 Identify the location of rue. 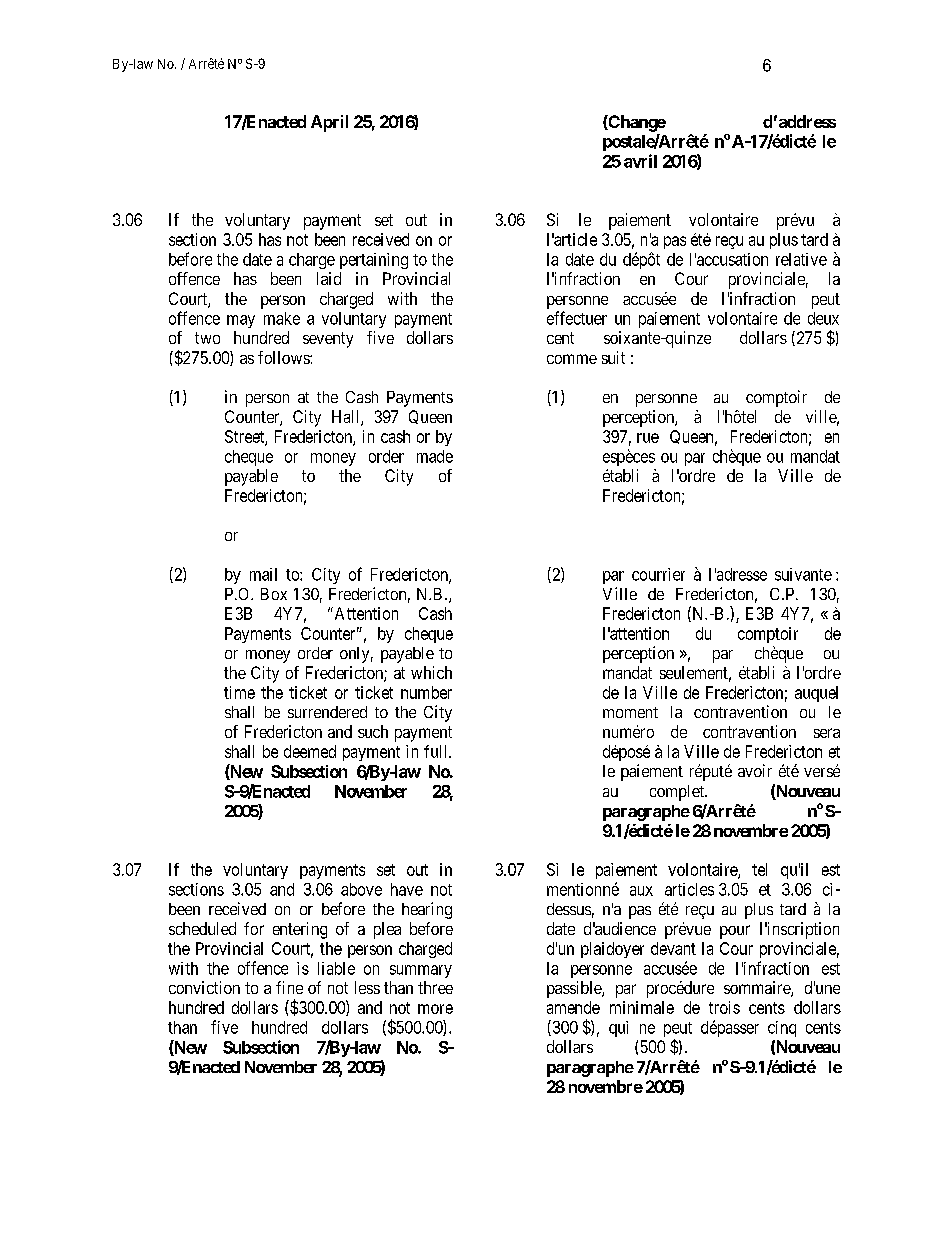
(648, 438).
